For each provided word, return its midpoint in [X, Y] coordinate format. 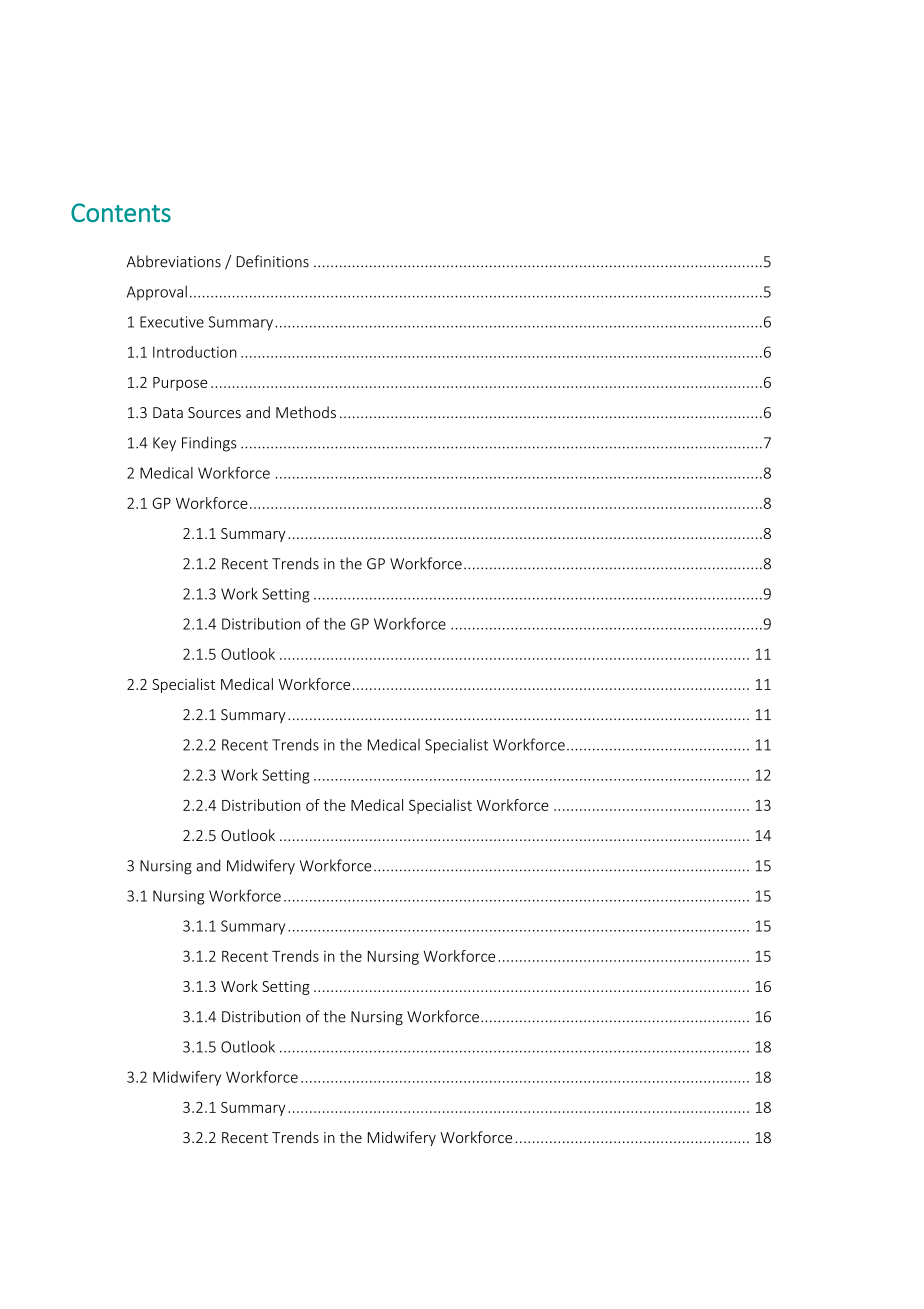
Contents [121, 212]
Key [164, 444]
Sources [214, 412]
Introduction [195, 352]
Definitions [272, 261]
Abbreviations [174, 261]
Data [168, 412]
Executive [172, 322]
